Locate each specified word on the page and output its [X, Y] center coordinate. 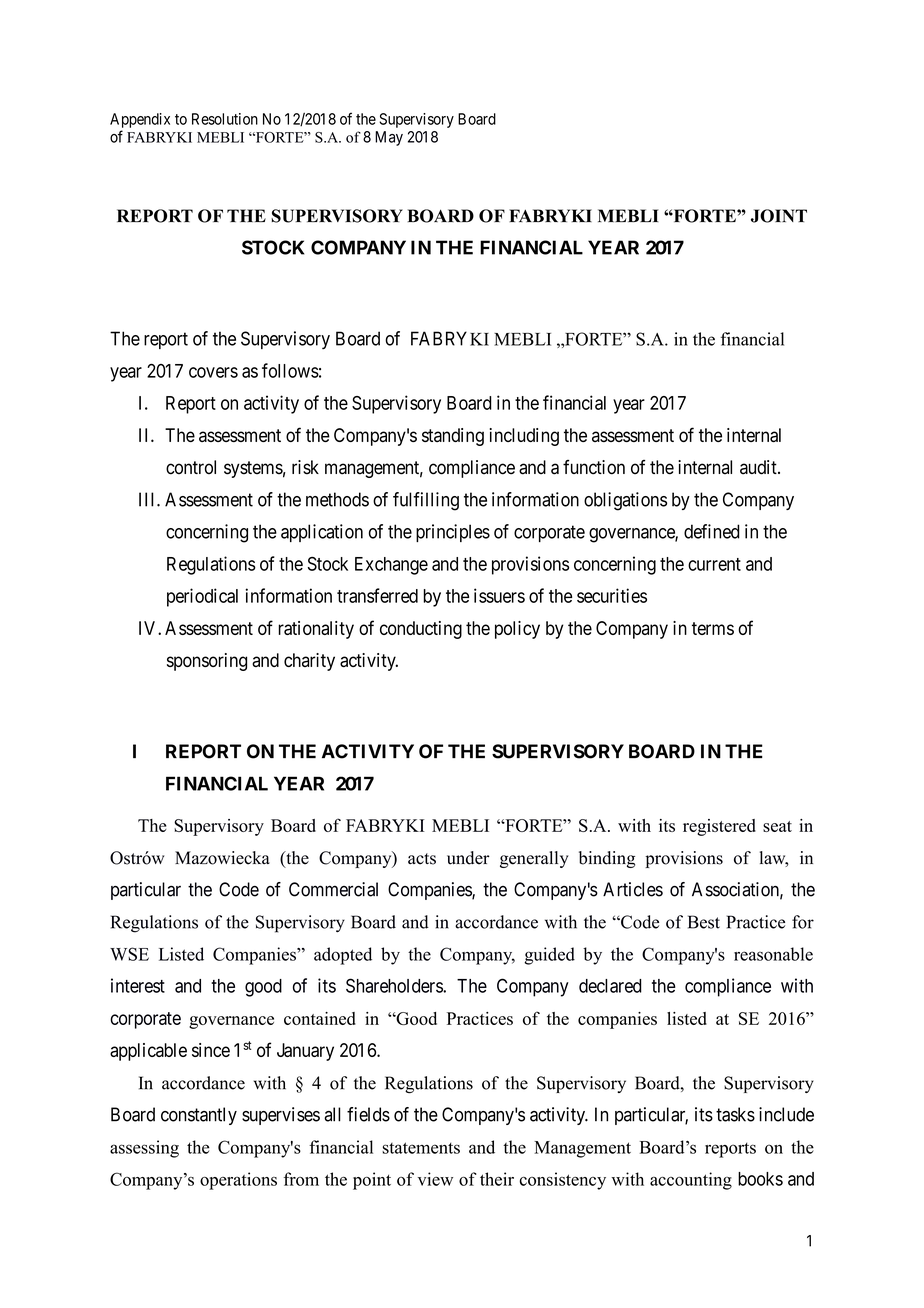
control [191, 467]
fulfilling [426, 501]
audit [759, 467]
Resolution [225, 119]
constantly [199, 1116]
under [468, 858]
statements [421, 1148]
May [389, 138]
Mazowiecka [222, 858]
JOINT [779, 216]
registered [719, 827]
